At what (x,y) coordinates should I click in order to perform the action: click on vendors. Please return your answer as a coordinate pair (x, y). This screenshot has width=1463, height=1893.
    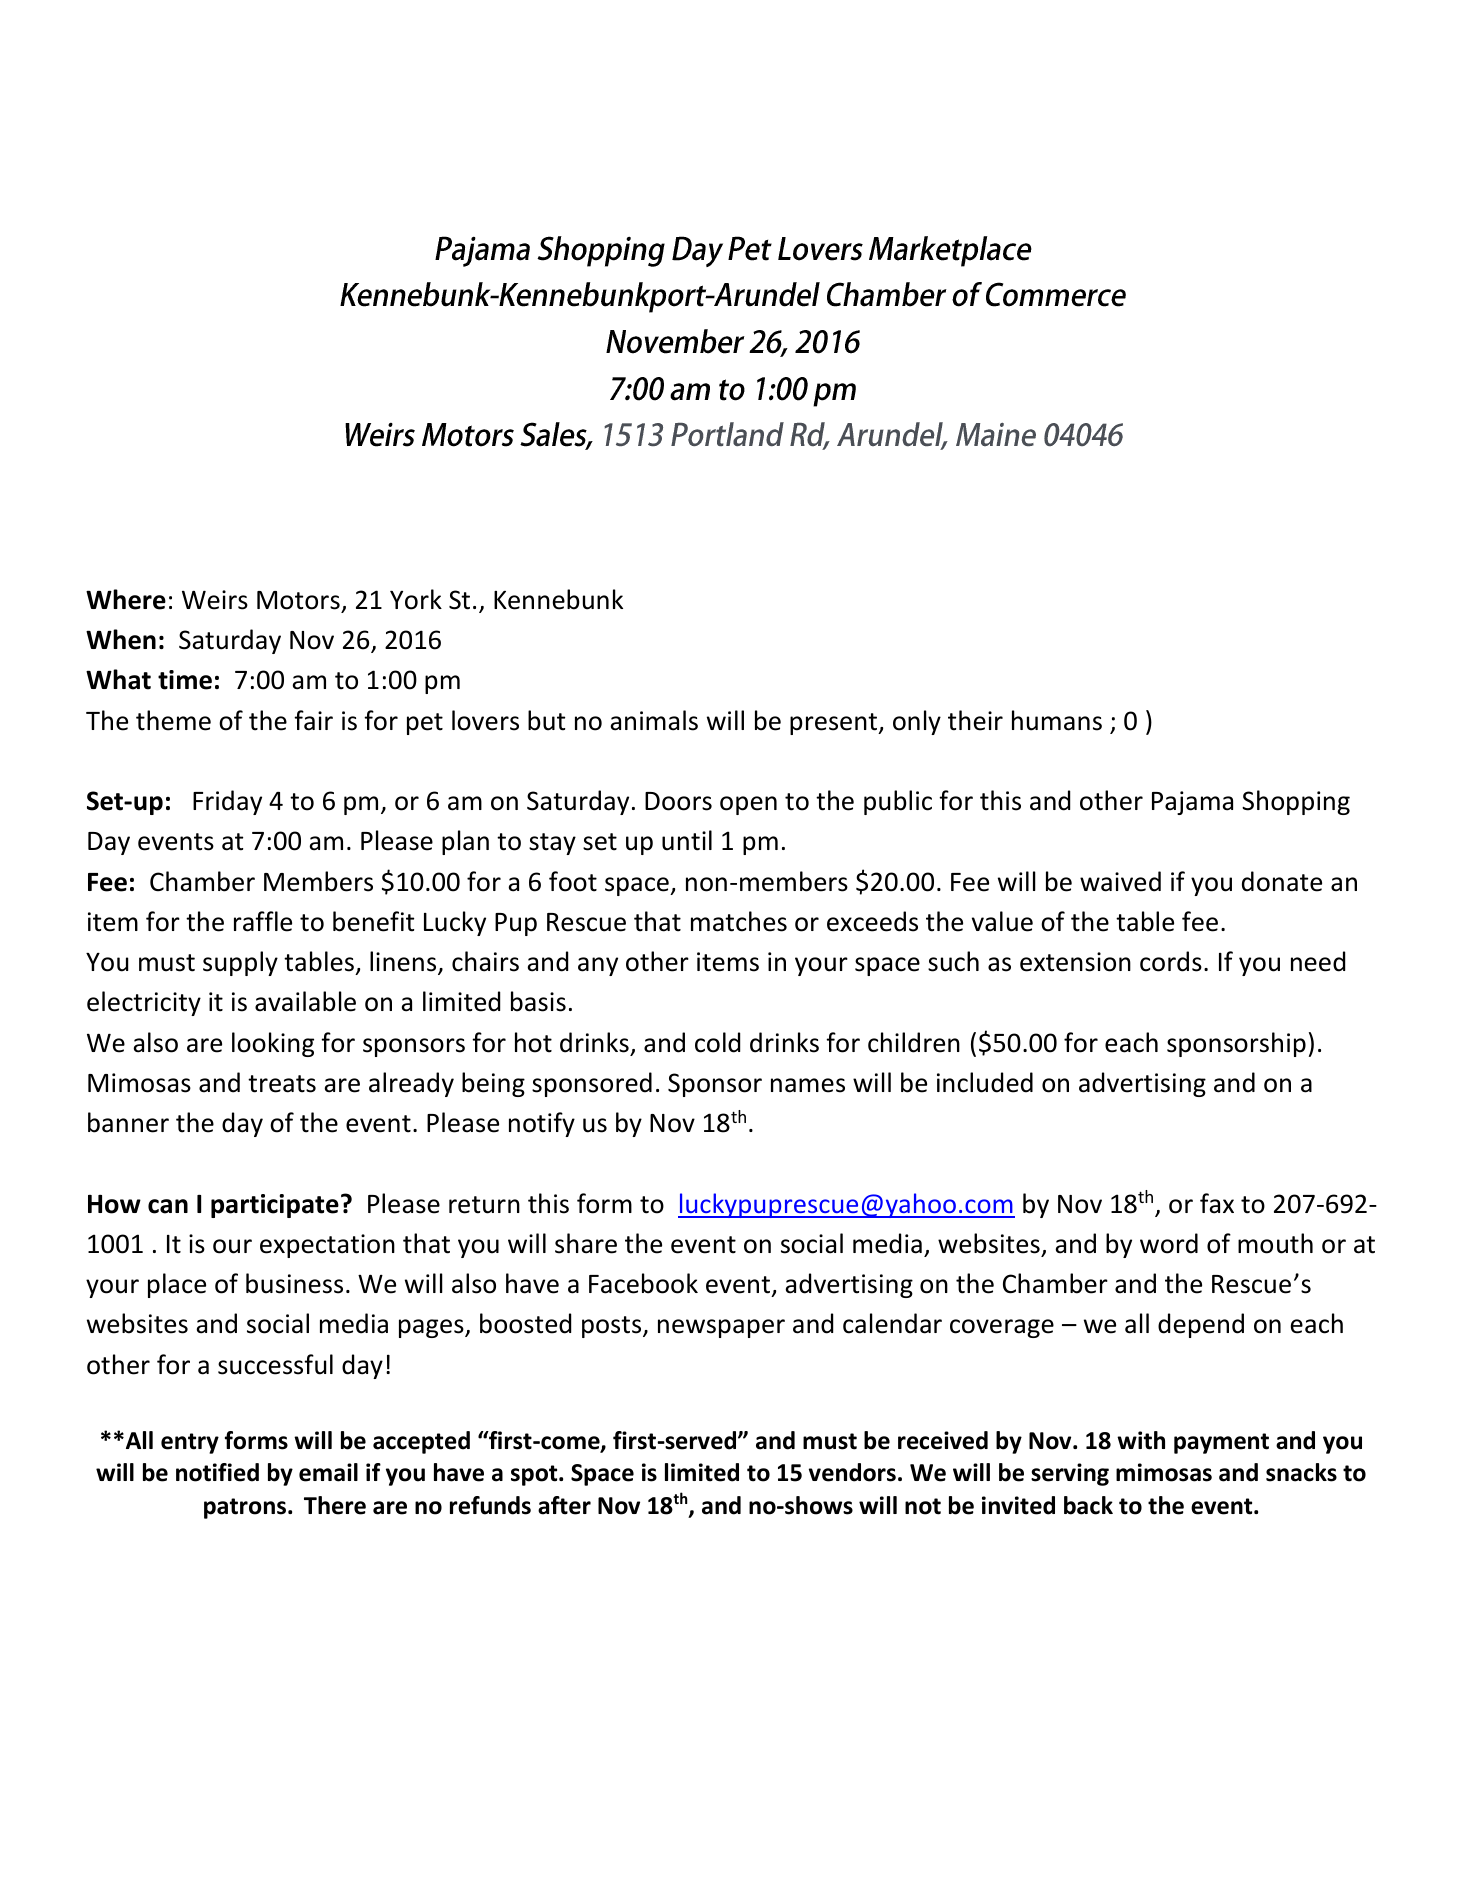
    Looking at the image, I should click on (852, 1472).
